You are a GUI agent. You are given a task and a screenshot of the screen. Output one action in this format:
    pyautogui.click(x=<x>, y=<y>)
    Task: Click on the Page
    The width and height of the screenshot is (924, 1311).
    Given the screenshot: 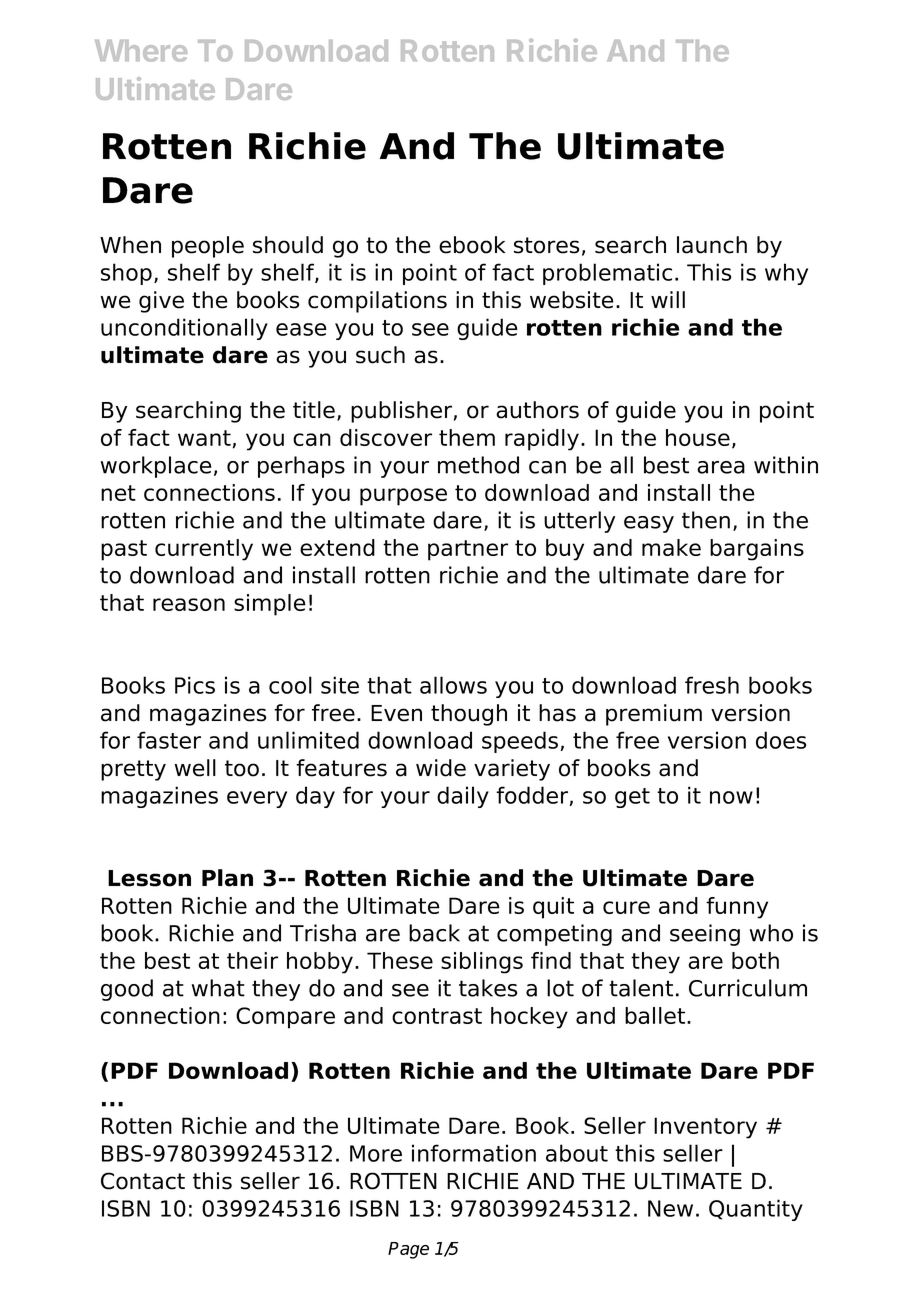 What is the action you would take?
    pyautogui.click(x=408, y=1250)
